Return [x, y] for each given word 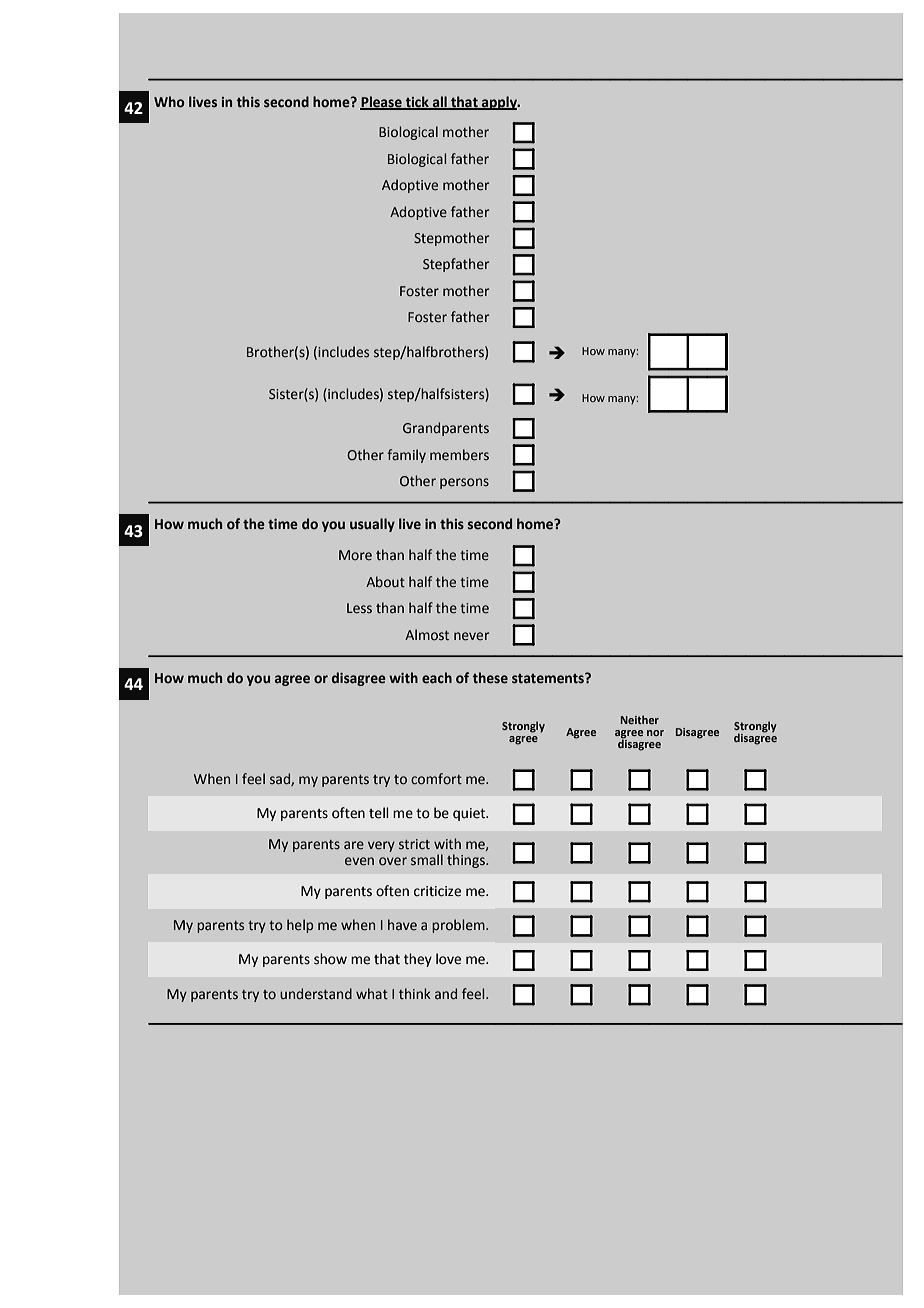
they [418, 960]
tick [417, 102]
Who [169, 102]
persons [464, 483]
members [459, 455]
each [437, 678]
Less [359, 608]
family [406, 456]
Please [382, 102]
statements [549, 678]
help [300, 926]
